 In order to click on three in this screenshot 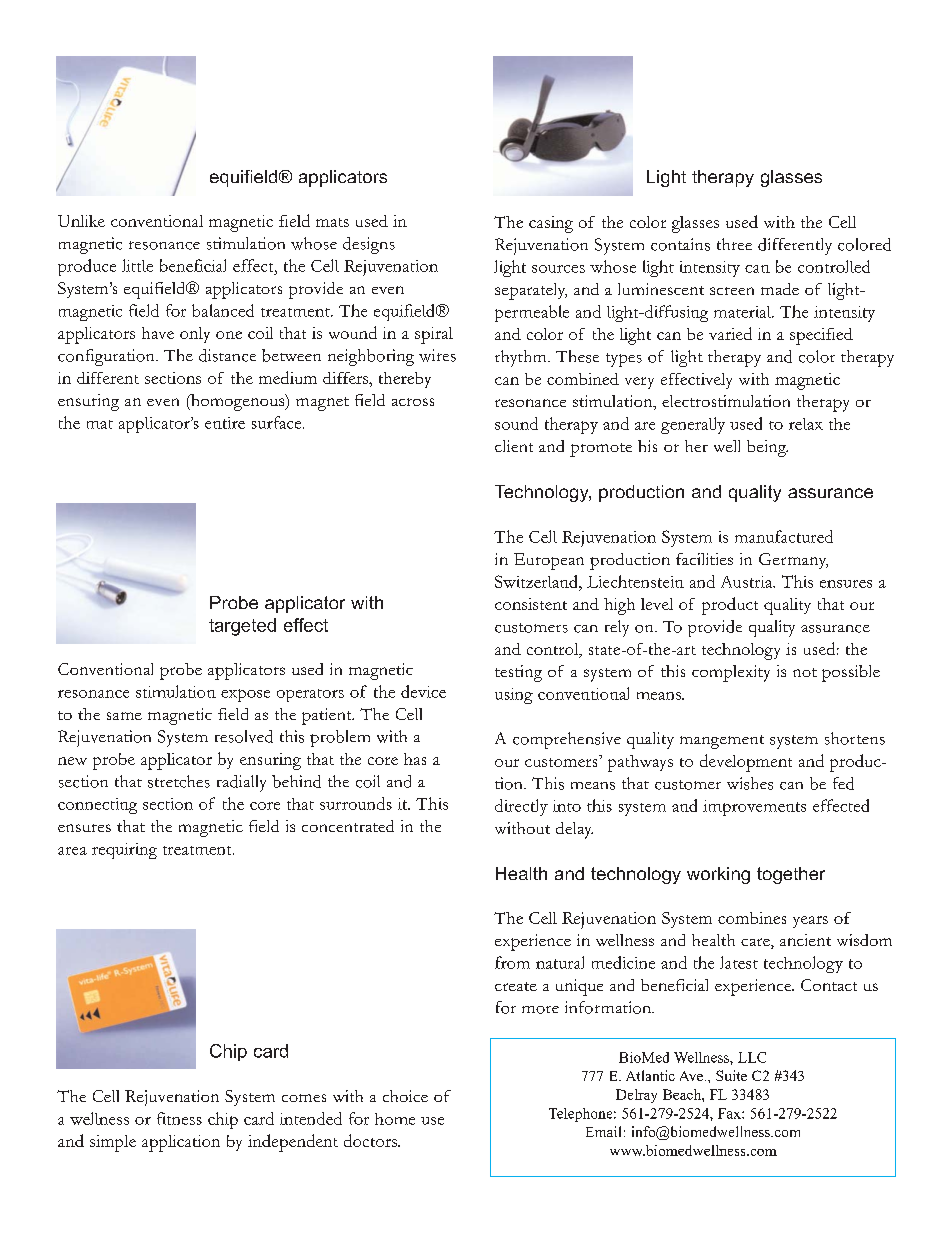, I will do `click(734, 244)`.
